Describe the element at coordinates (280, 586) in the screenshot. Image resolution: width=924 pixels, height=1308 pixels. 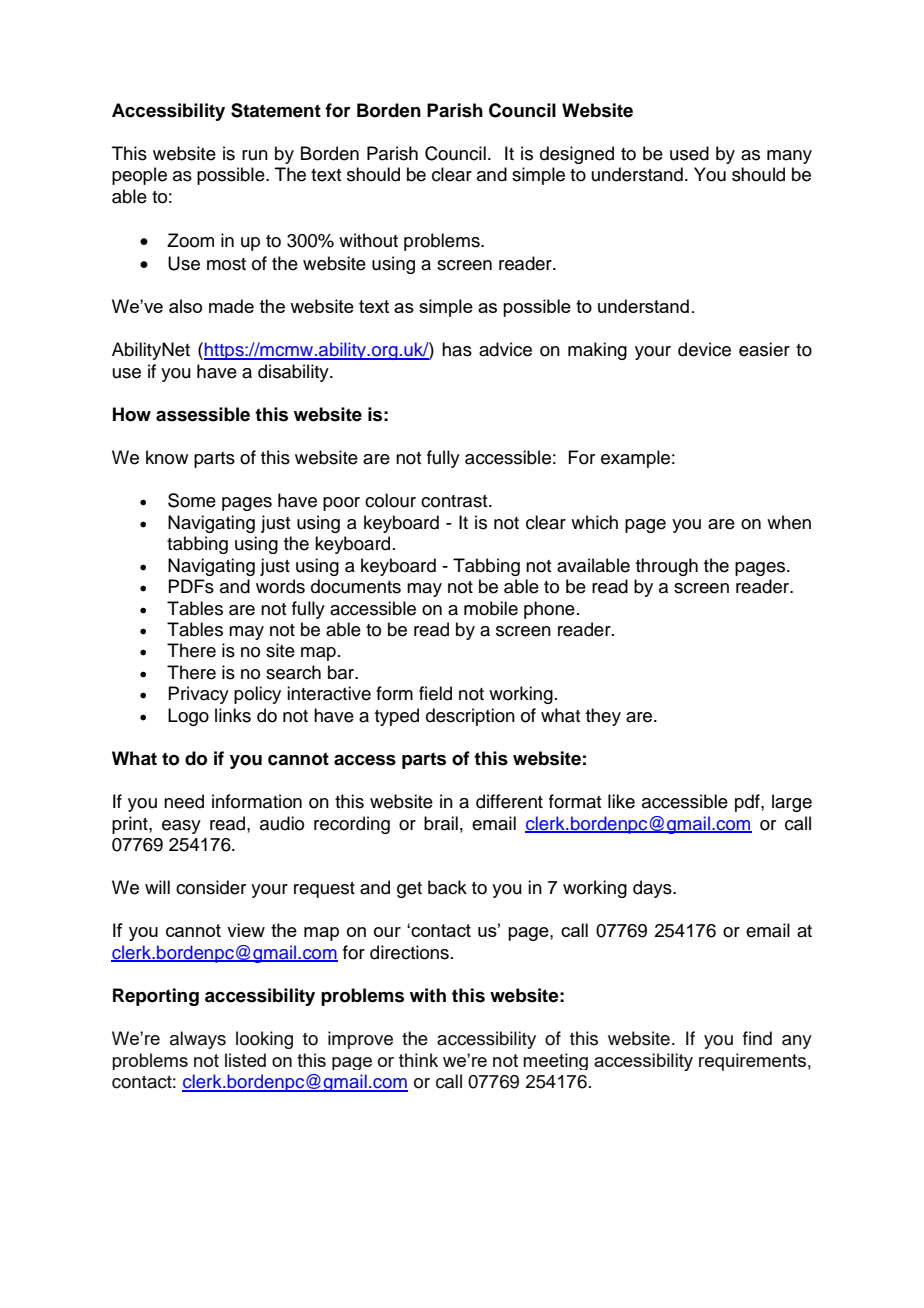
I see `words` at that location.
